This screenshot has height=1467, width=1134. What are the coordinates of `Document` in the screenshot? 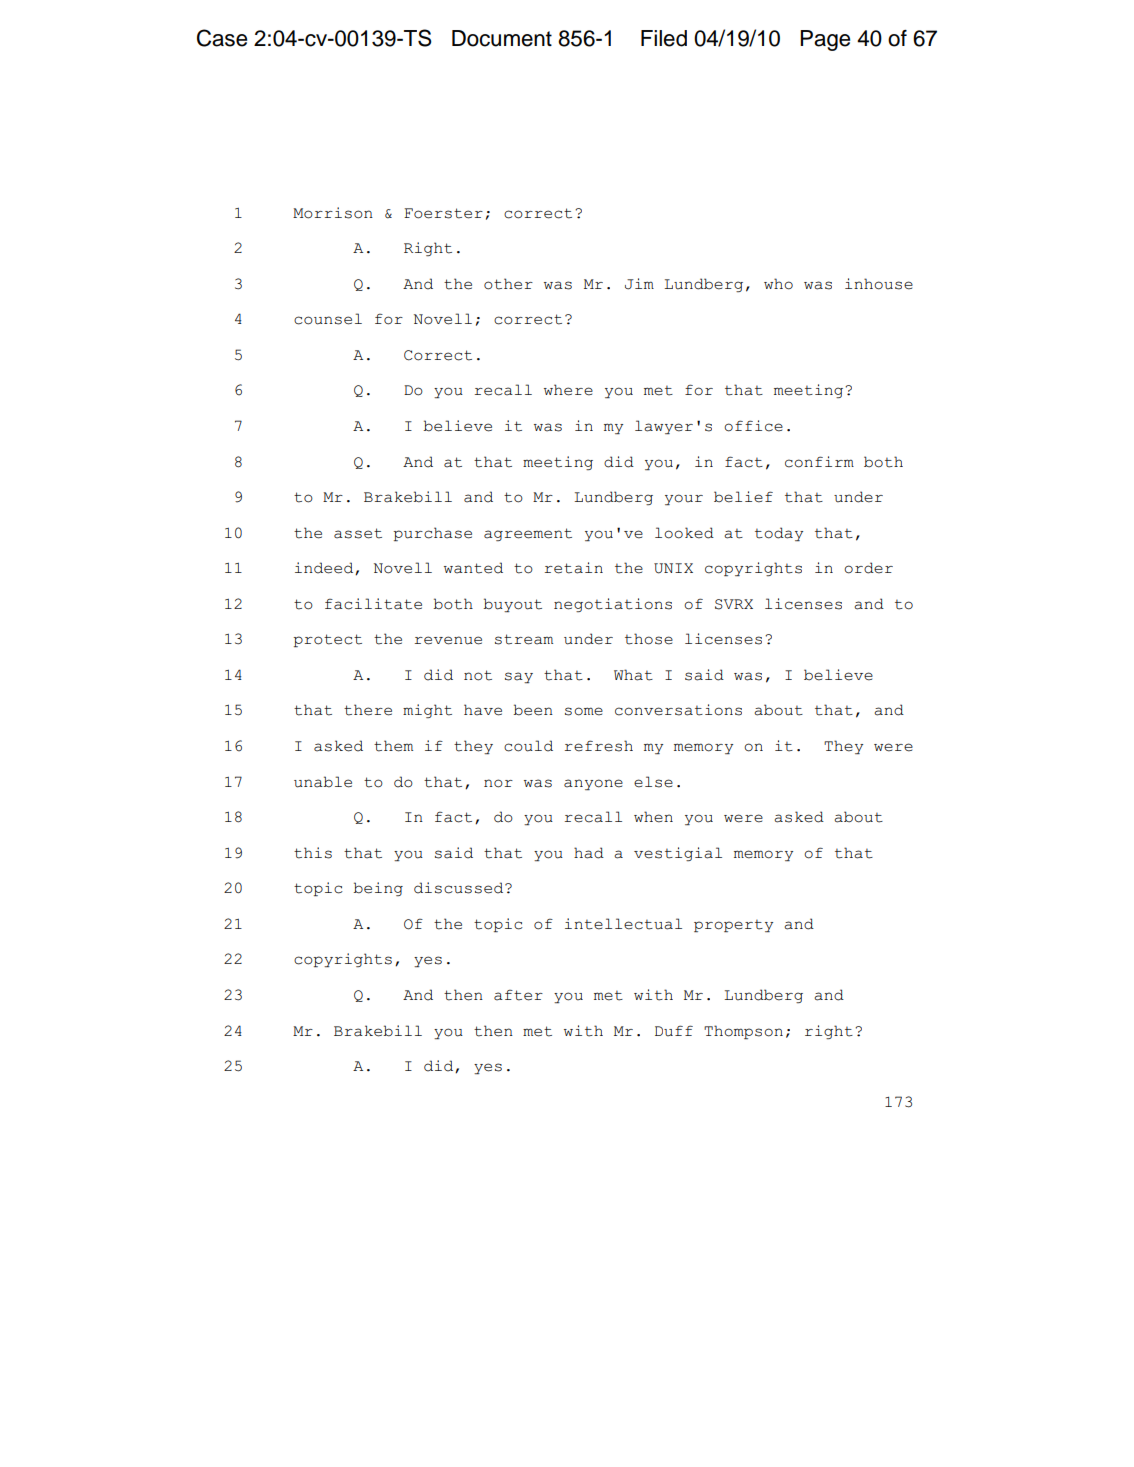 It's located at (502, 38).
